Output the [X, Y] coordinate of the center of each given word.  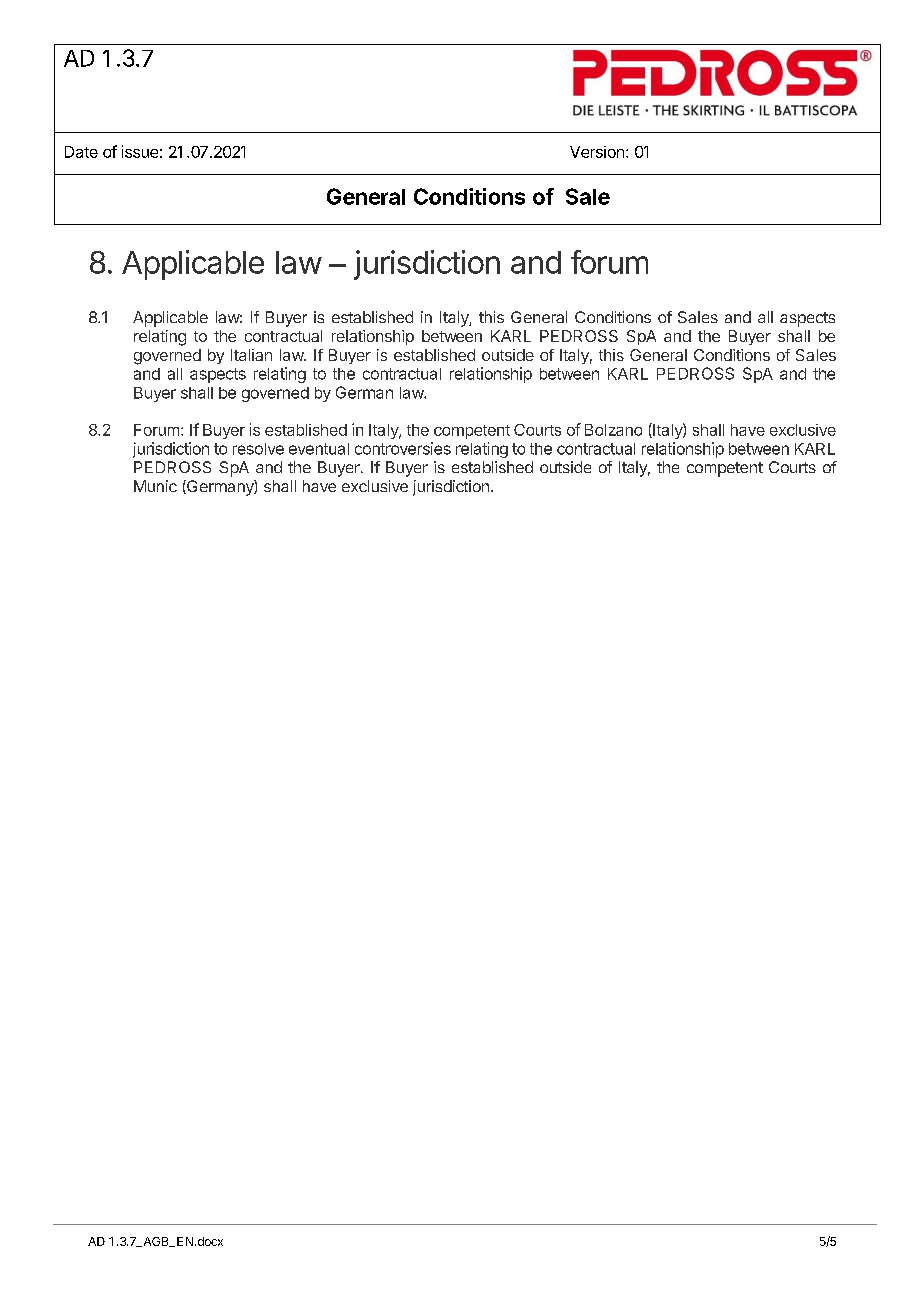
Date [81, 152]
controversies [403, 448]
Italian [251, 355]
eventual [319, 449]
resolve [258, 449]
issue [140, 151]
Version [597, 152]
